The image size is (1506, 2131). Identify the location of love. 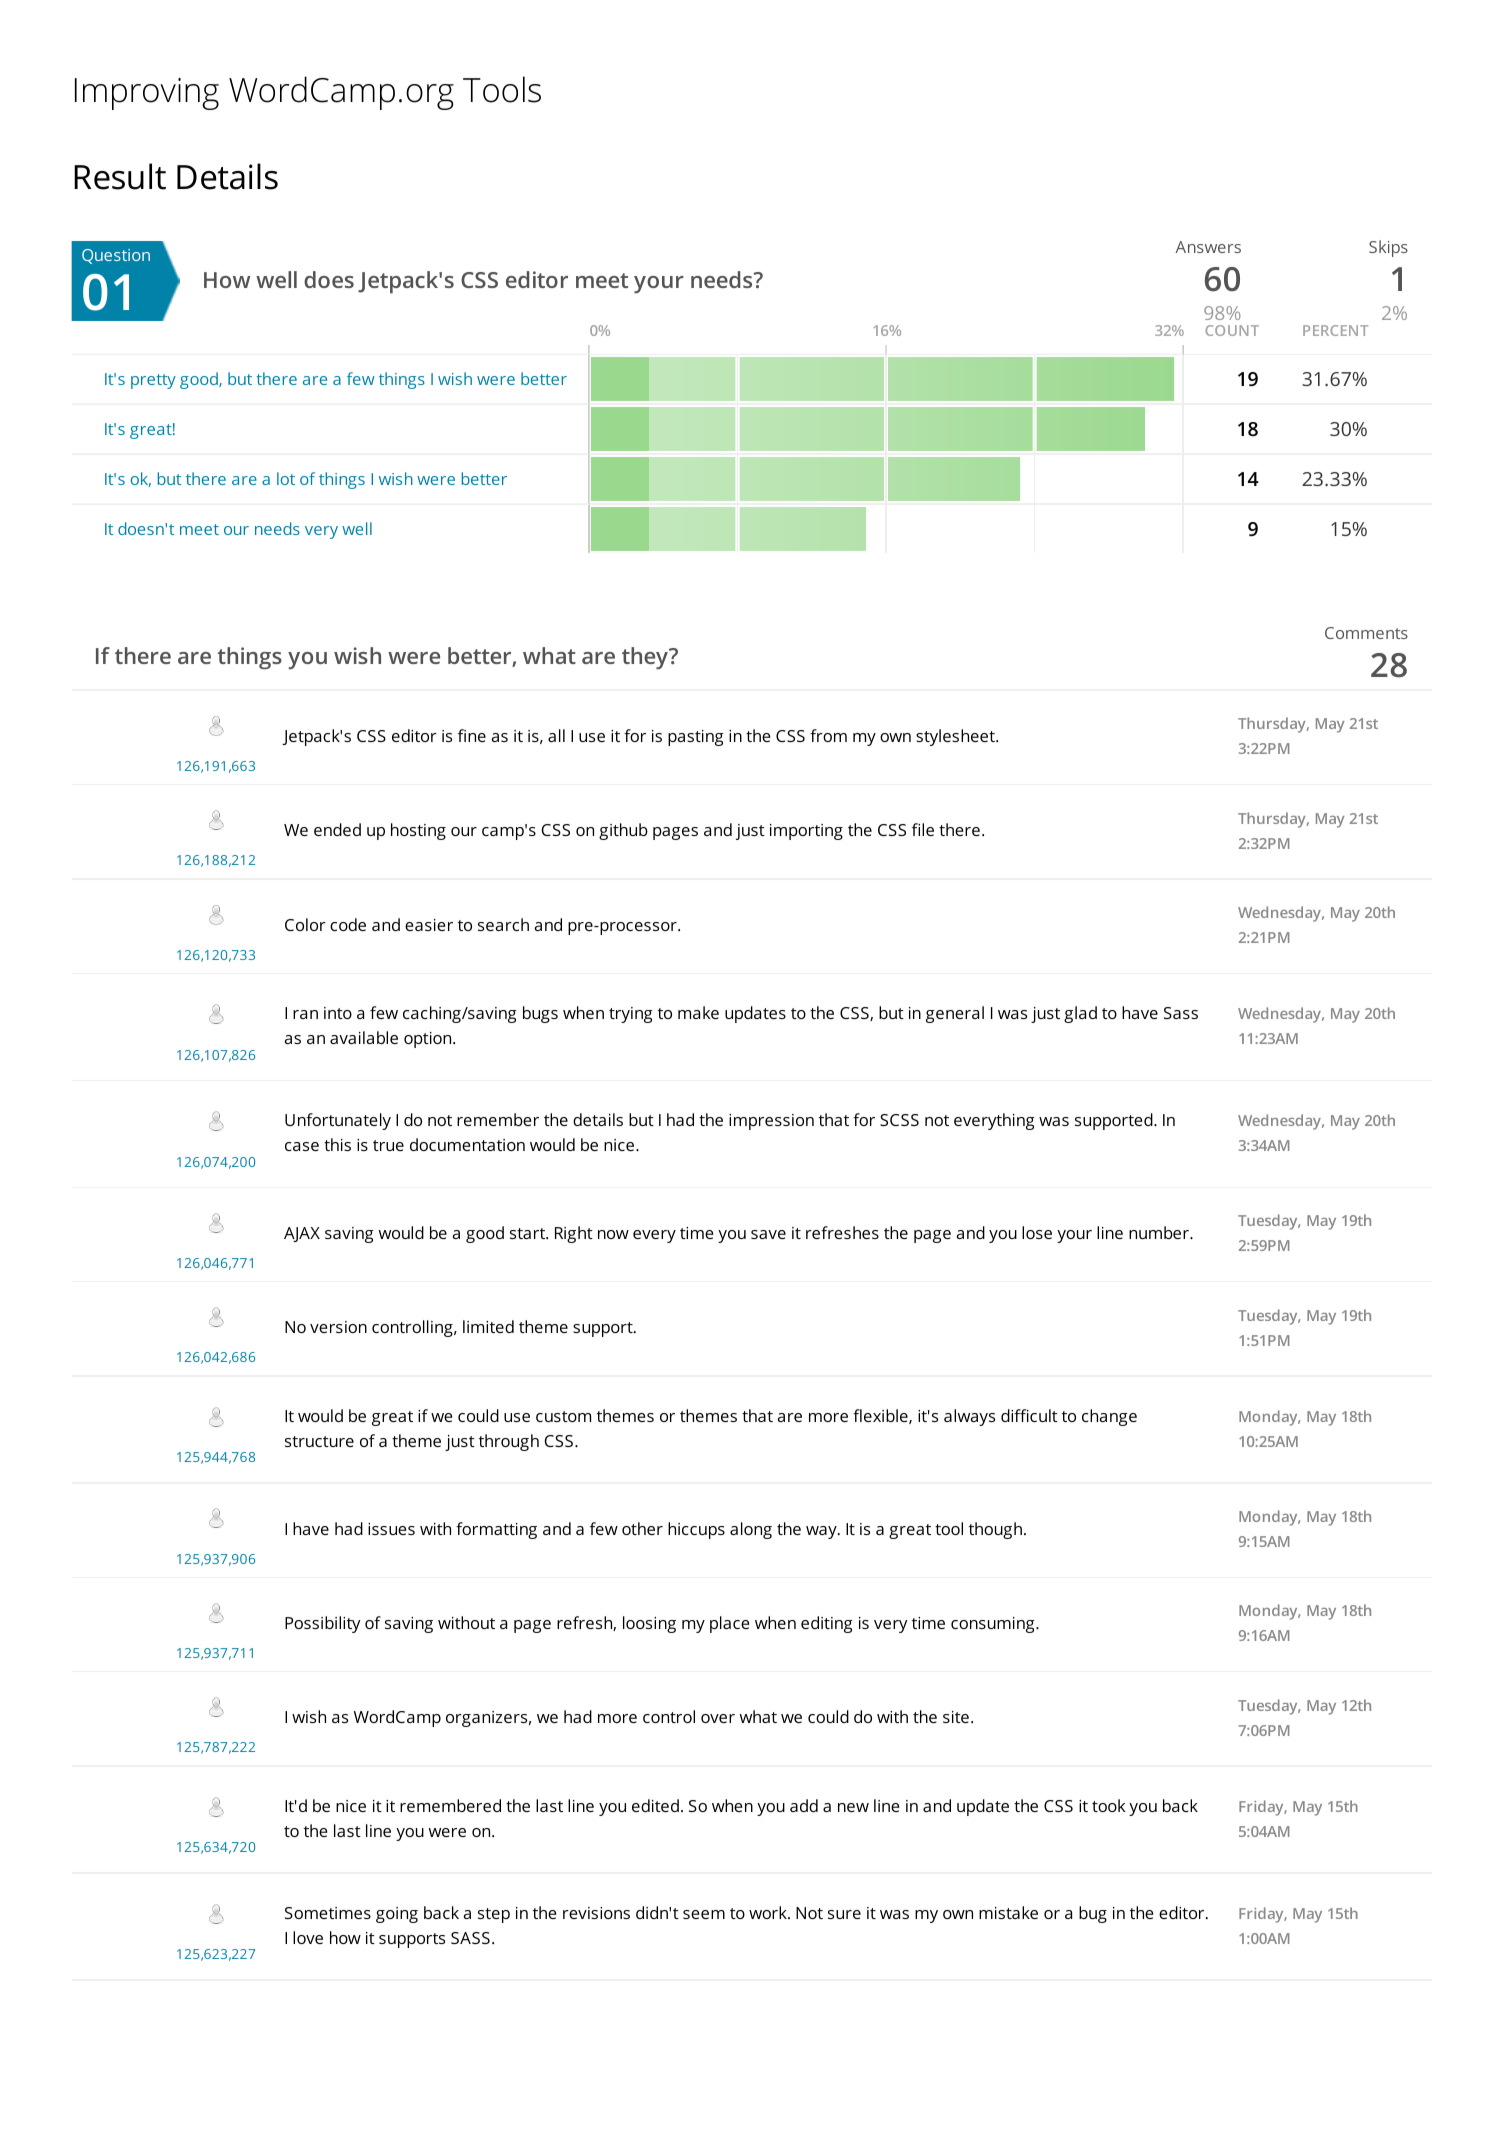
(308, 1937).
